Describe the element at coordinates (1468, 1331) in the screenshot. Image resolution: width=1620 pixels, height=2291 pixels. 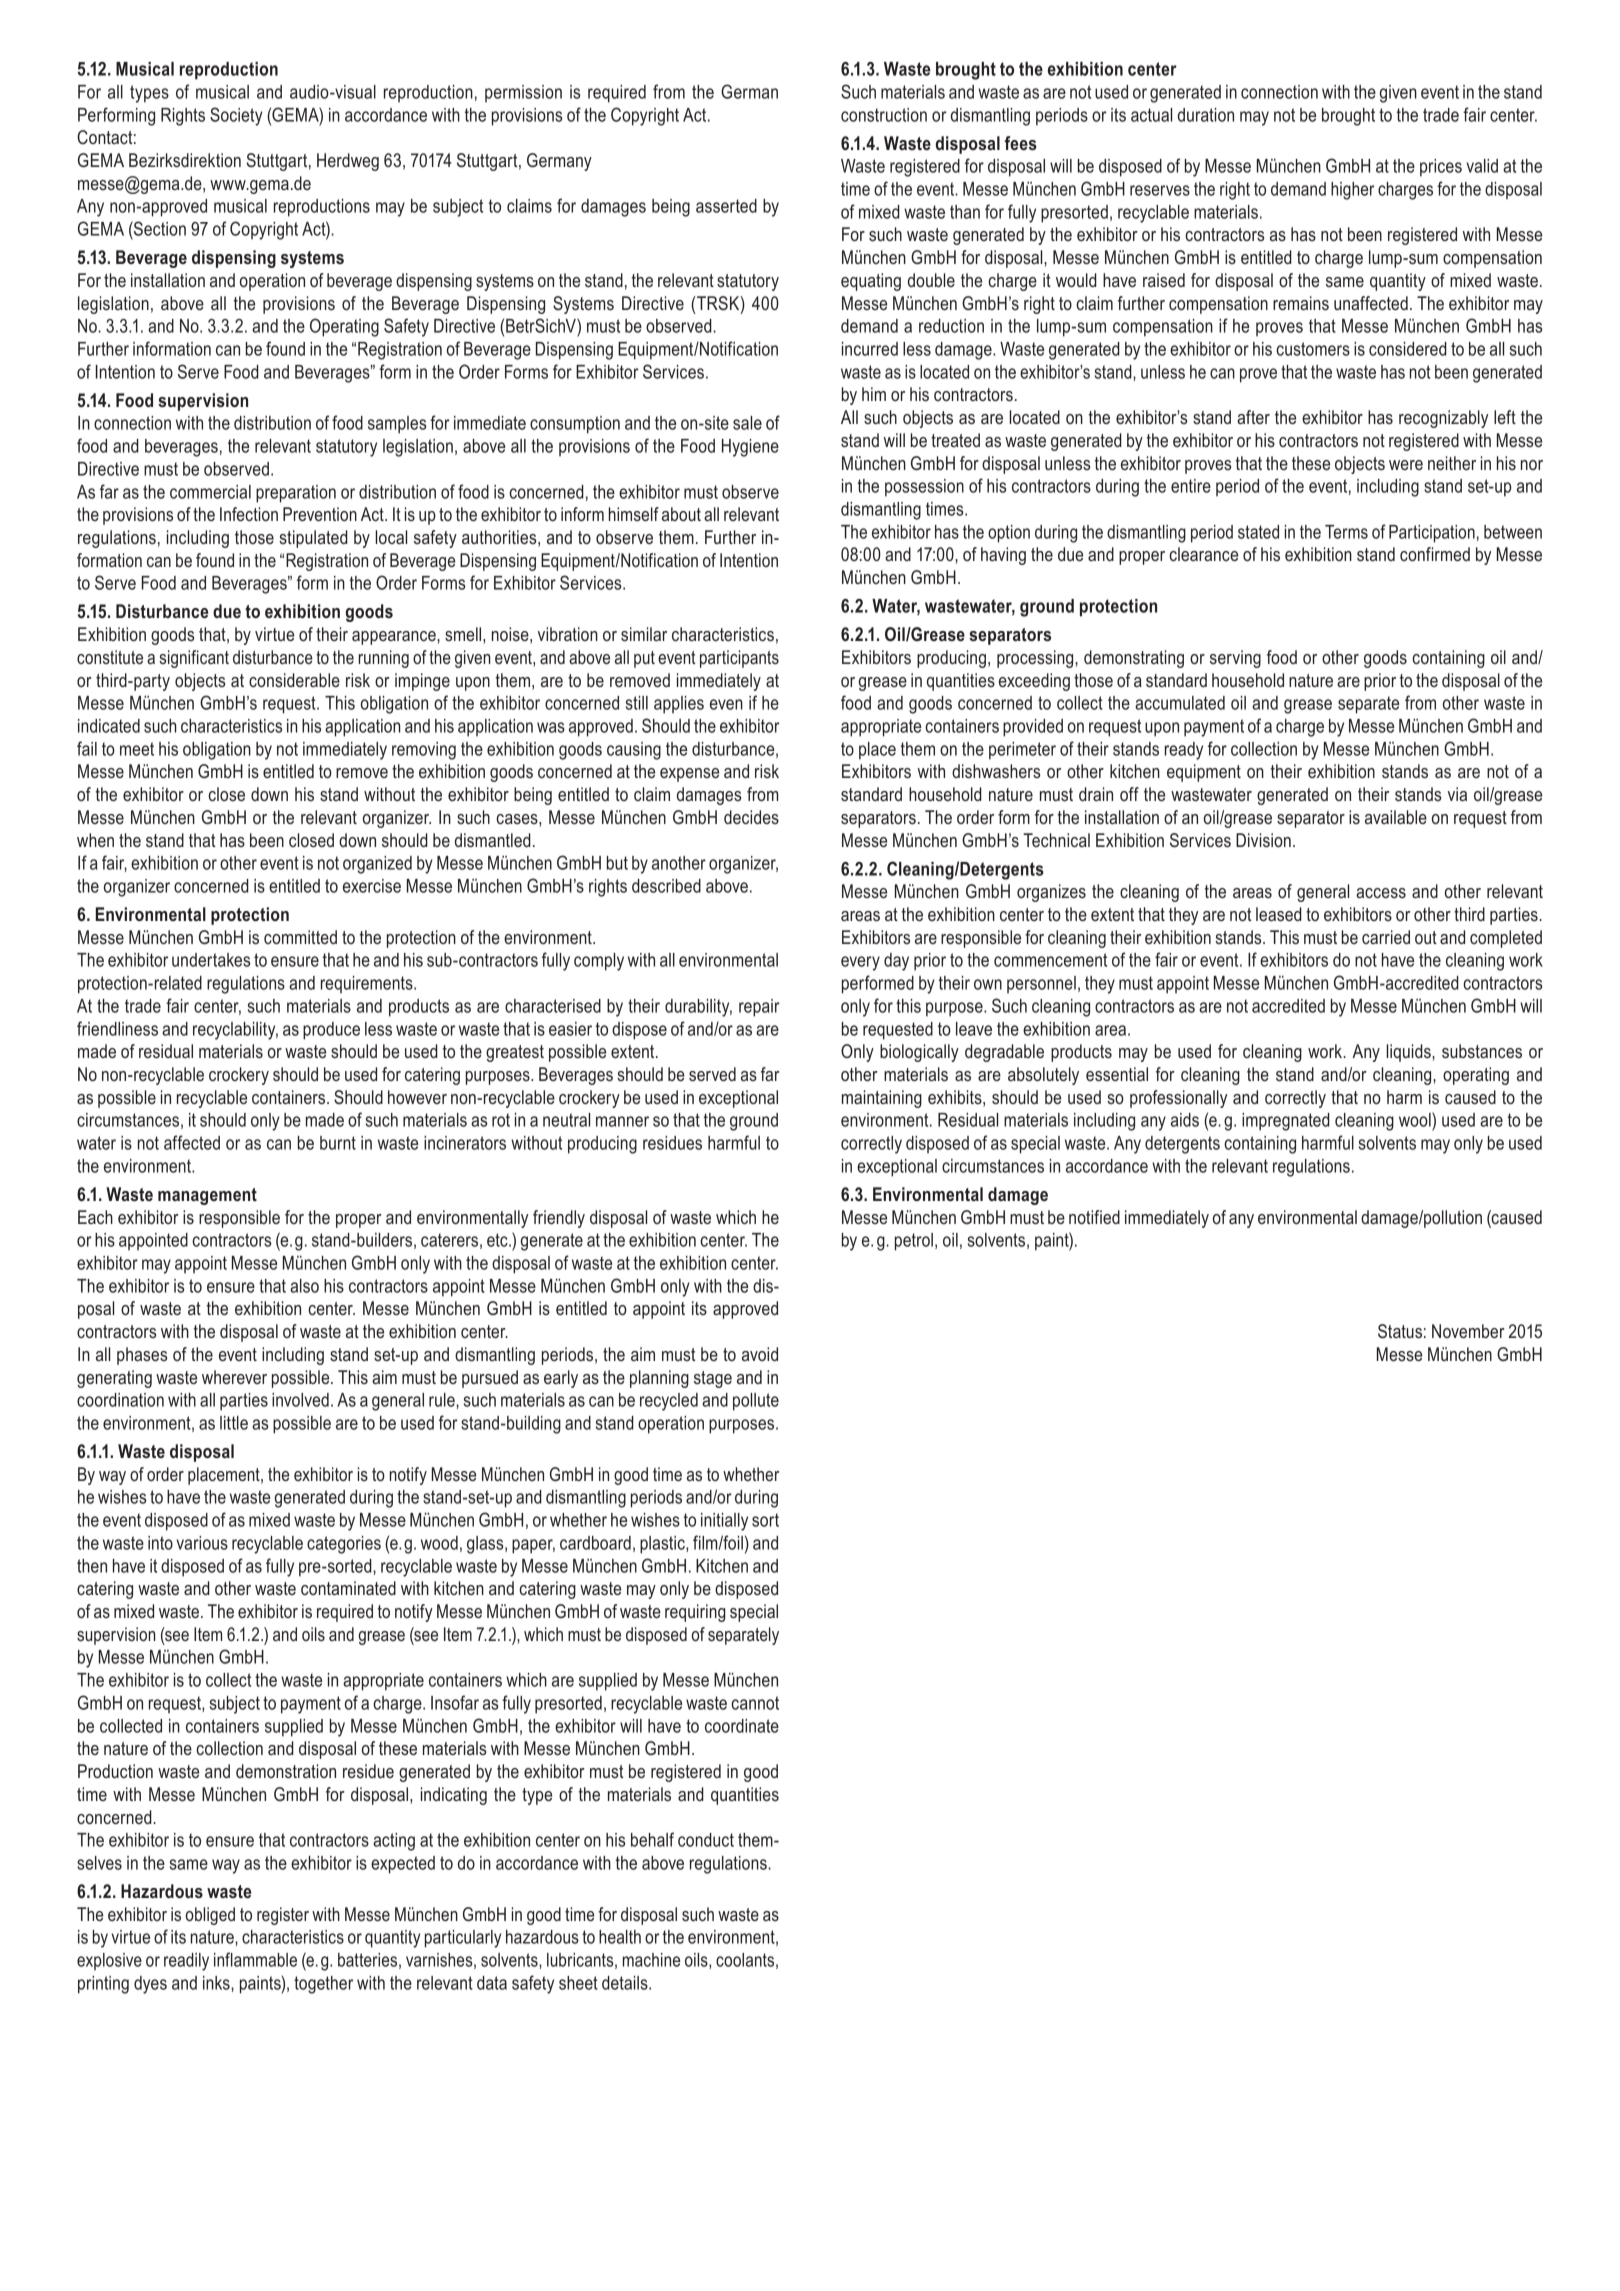
I see `November` at that location.
